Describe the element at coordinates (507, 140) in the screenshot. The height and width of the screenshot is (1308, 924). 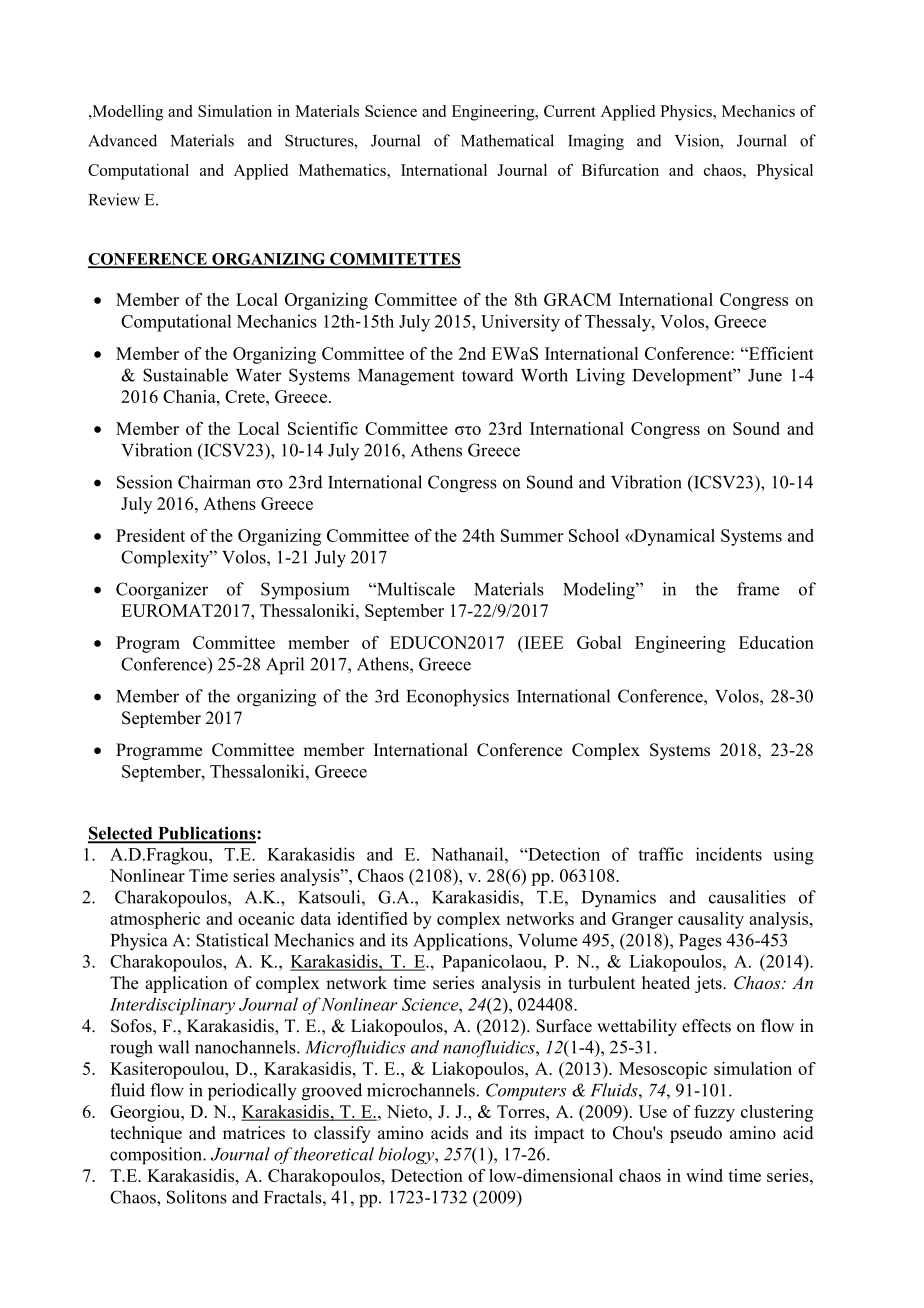
I see `Mathematical` at that location.
